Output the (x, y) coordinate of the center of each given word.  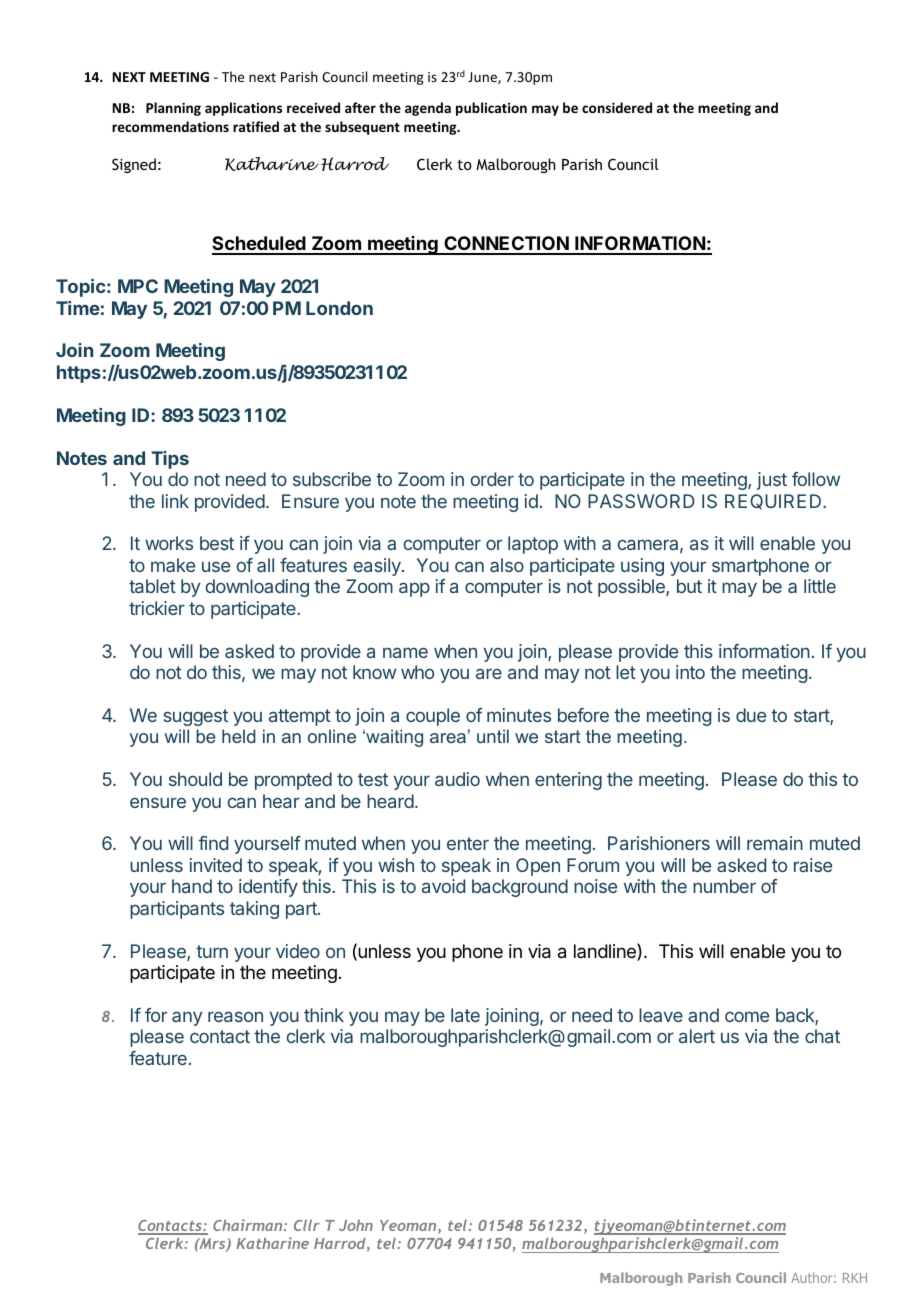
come (747, 1016)
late (465, 1015)
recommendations (170, 126)
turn (212, 951)
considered (617, 107)
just (772, 481)
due (751, 715)
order (492, 479)
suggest (196, 717)
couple (433, 717)
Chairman (249, 1225)
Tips (170, 460)
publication (491, 109)
